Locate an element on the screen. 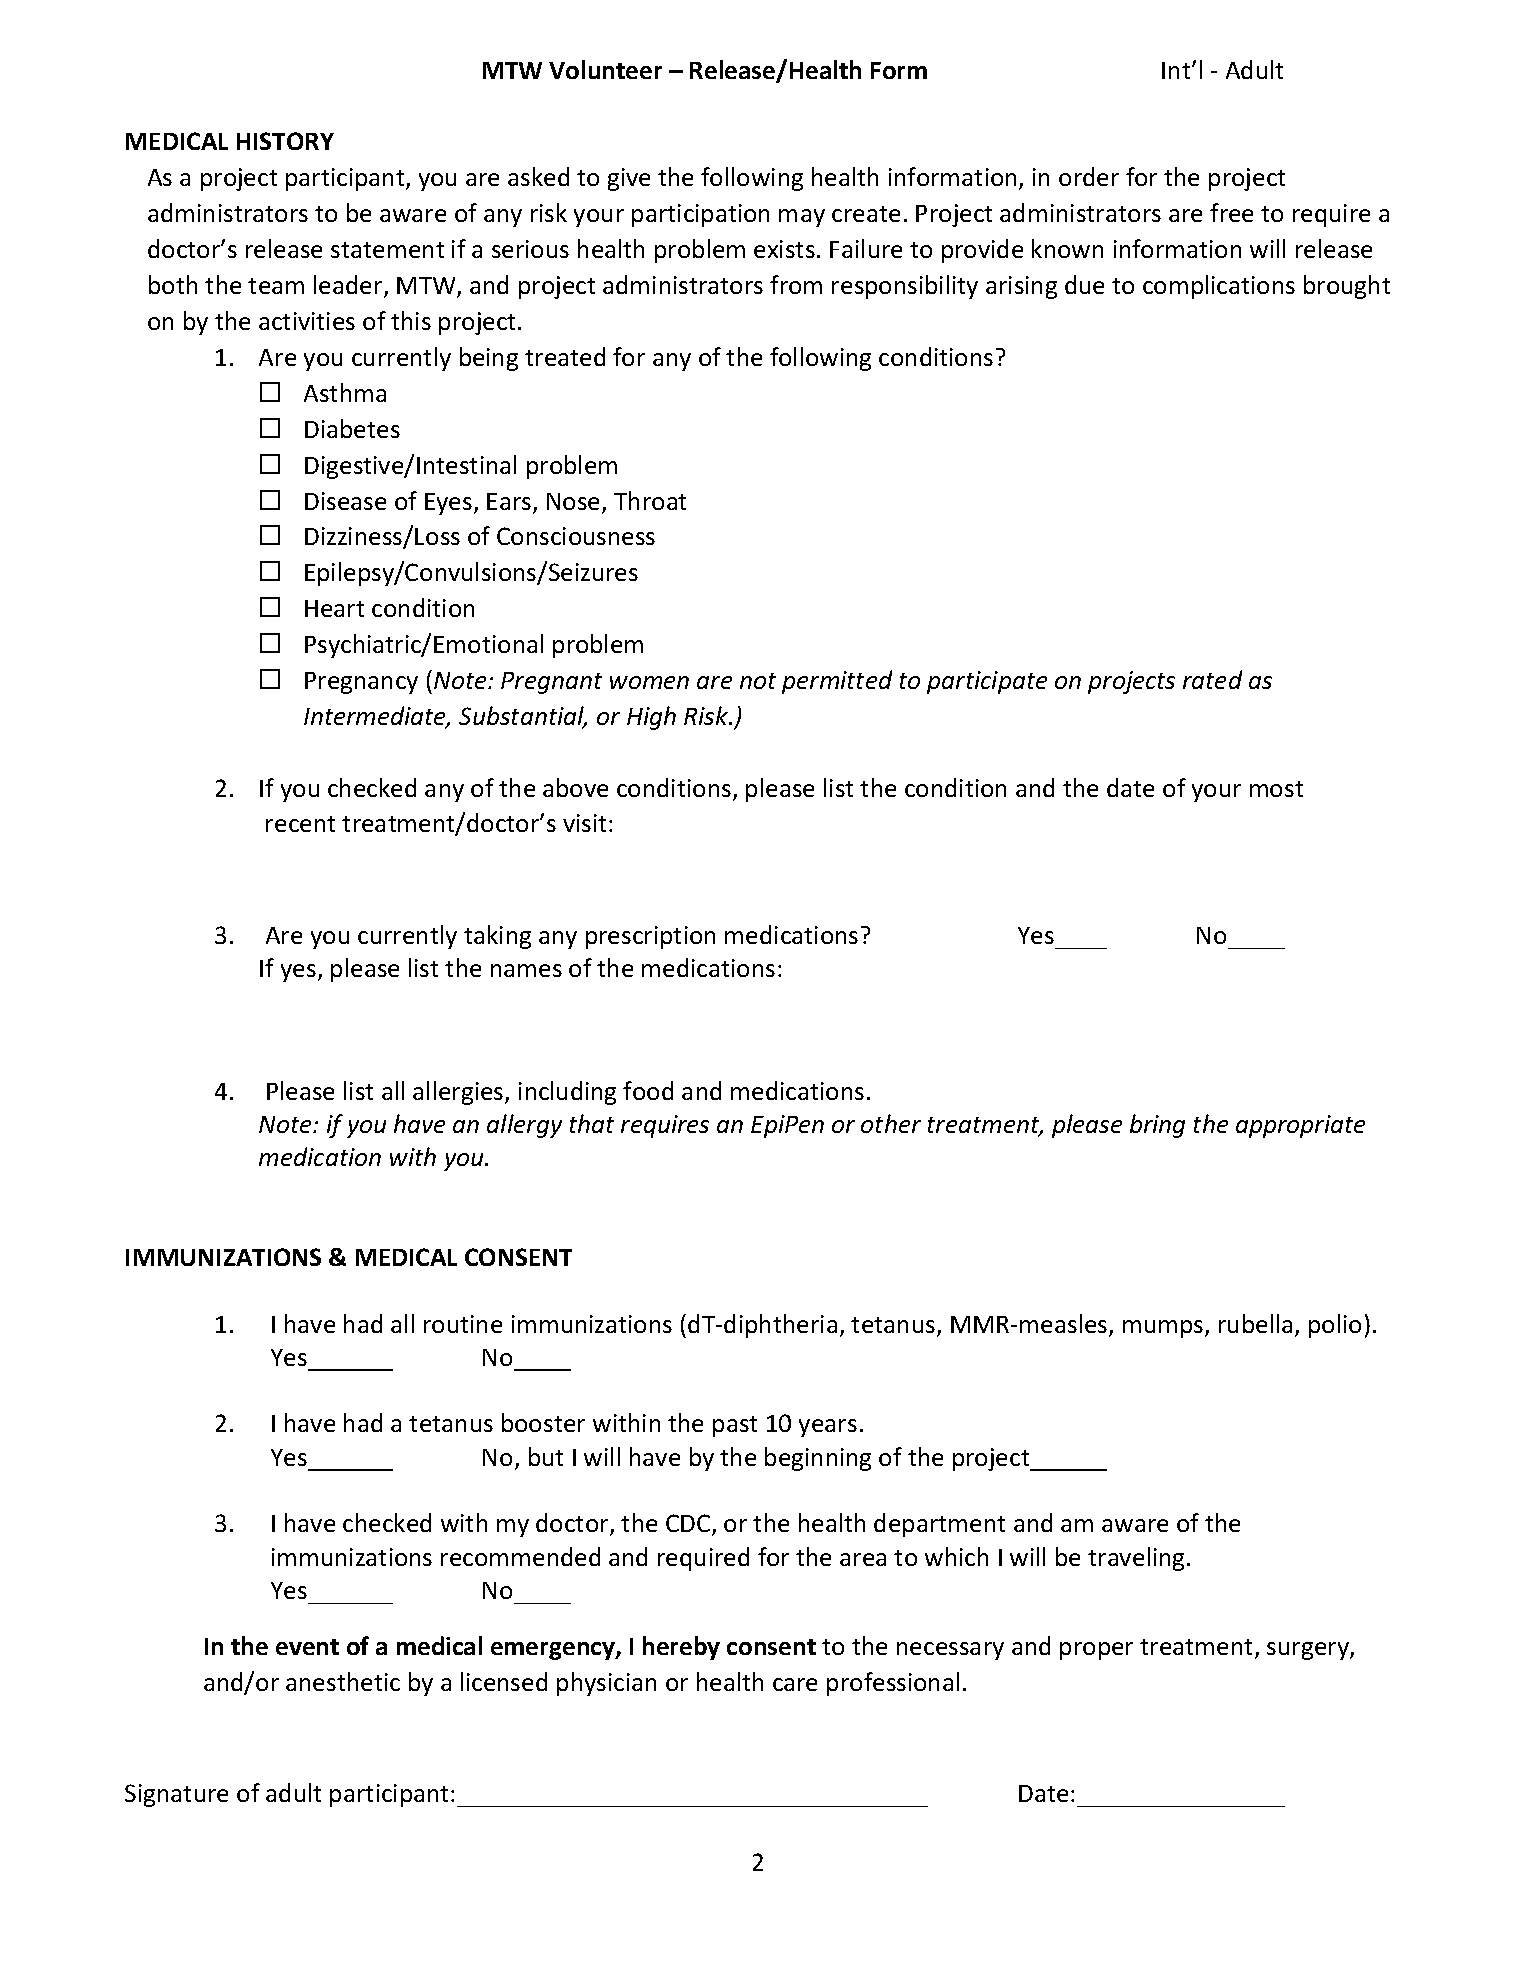 The height and width of the screenshot is (1963, 1517). Disease is located at coordinates (345, 501).
